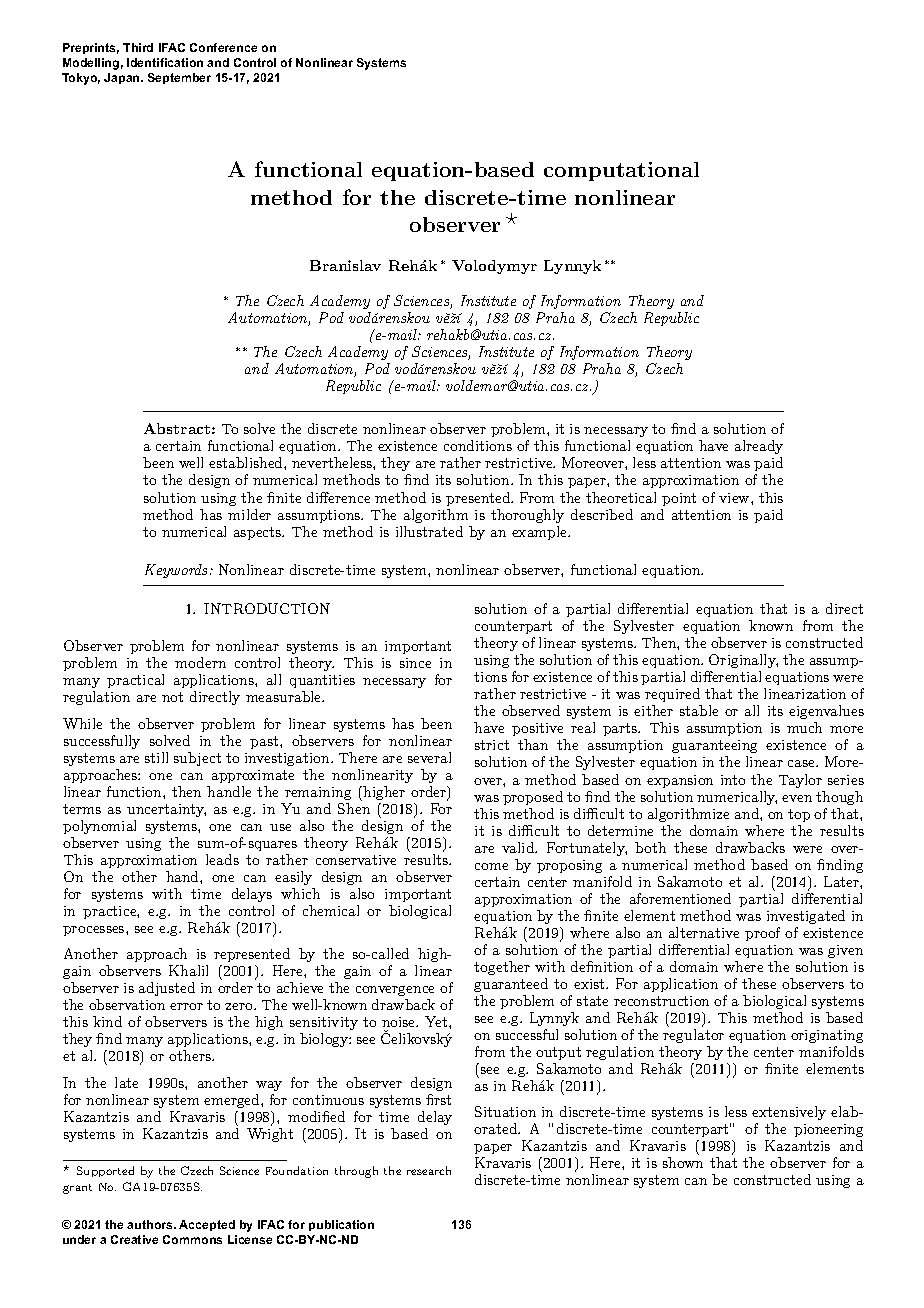 This screenshot has height=1308, width=924. I want to click on valid, so click(519, 847).
